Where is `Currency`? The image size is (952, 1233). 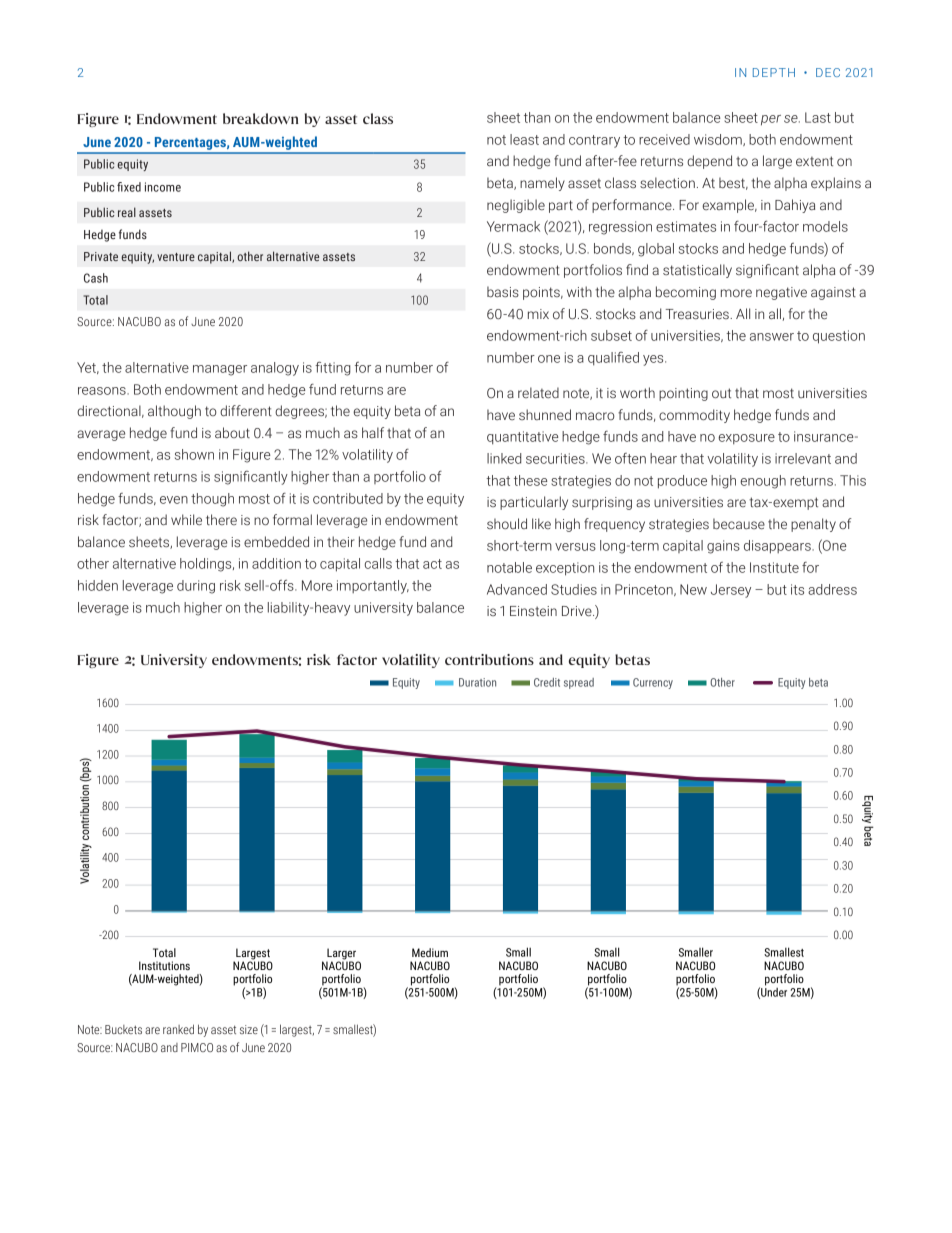
Currency is located at coordinates (653, 683).
